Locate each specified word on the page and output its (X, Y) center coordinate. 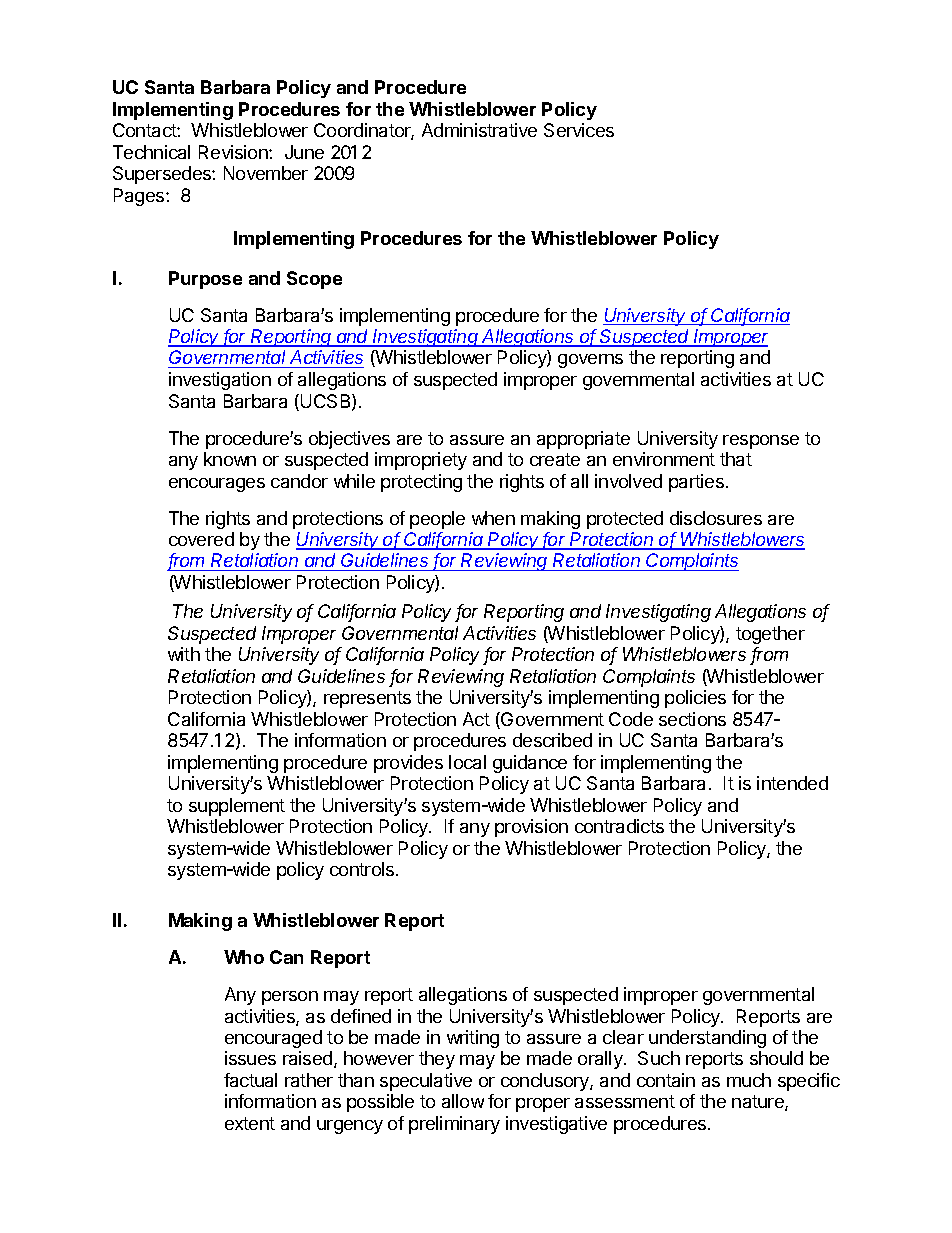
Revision (234, 152)
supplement (237, 807)
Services (579, 130)
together (770, 635)
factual (250, 1080)
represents (367, 699)
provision (531, 828)
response (761, 442)
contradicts (619, 826)
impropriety (421, 461)
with (184, 654)
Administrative (479, 130)
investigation (220, 381)
